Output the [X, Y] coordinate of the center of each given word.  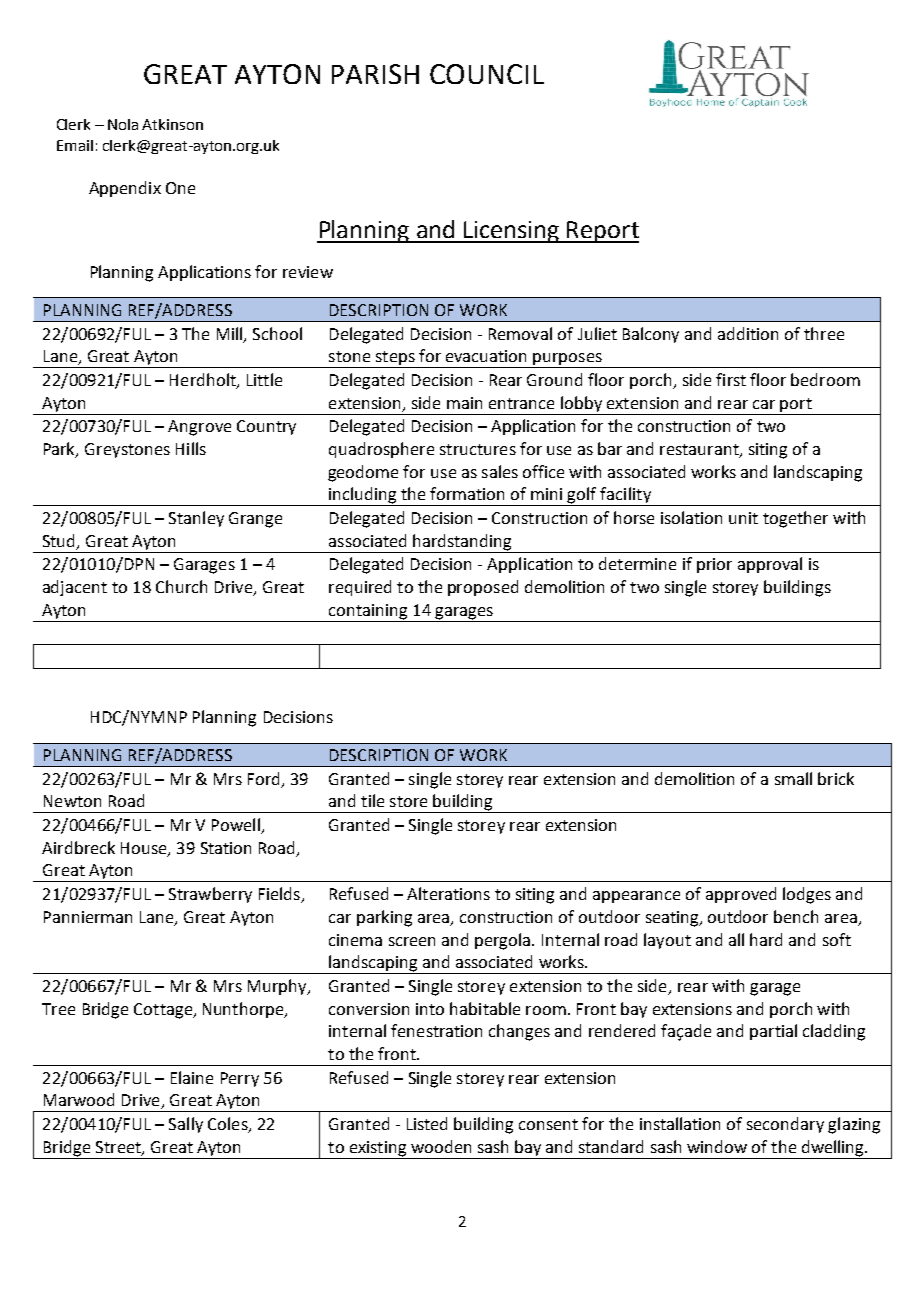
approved [741, 895]
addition [748, 333]
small [793, 778]
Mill [231, 334]
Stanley [196, 519]
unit [743, 518]
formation [467, 493]
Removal [520, 333]
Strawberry [210, 895]
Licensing [512, 232]
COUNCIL [487, 74]
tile [372, 800]
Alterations [448, 893]
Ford [263, 778]
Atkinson [172, 124]
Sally [186, 1125]
